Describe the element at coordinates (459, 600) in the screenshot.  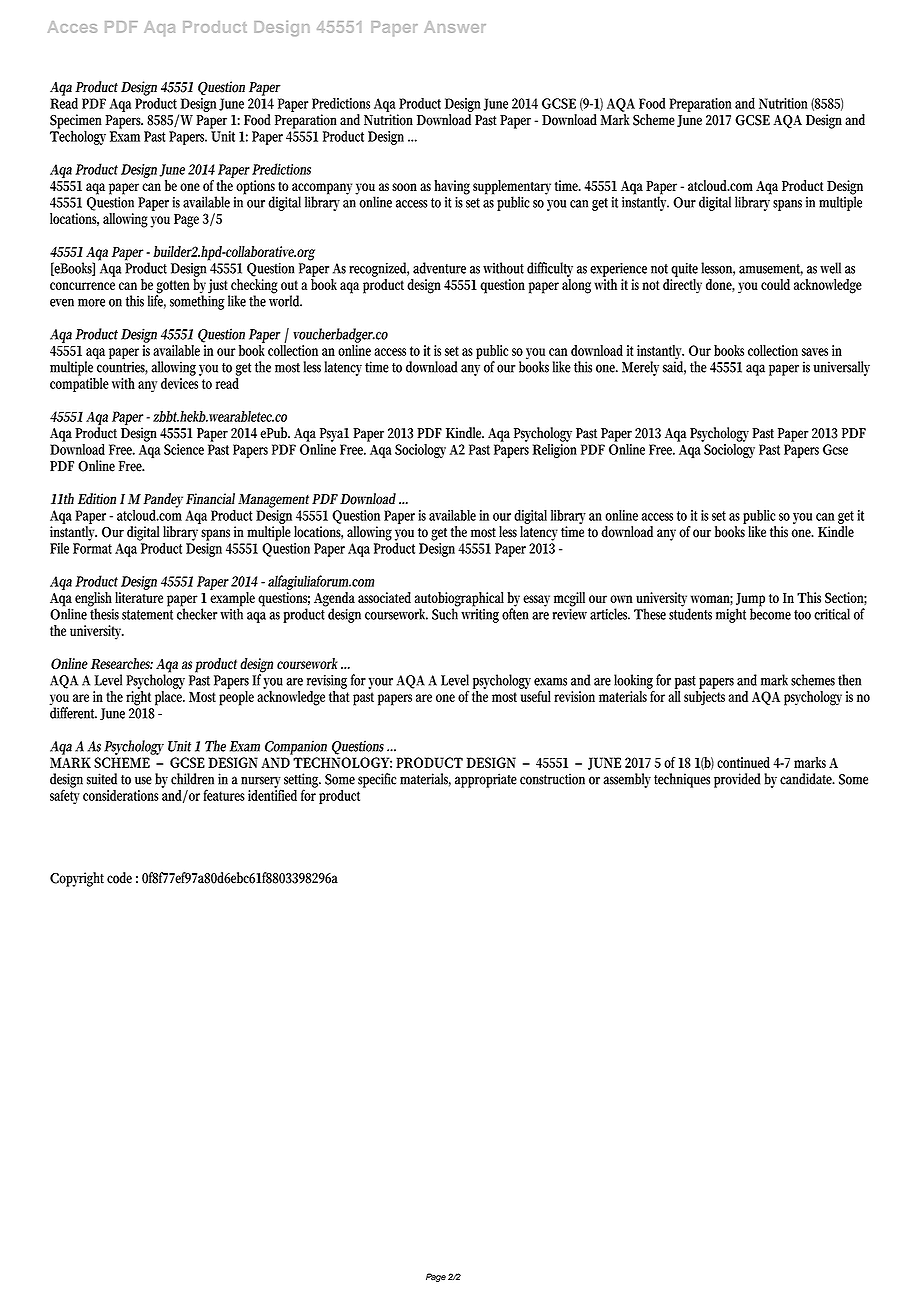
I see `autobiographical` at that location.
